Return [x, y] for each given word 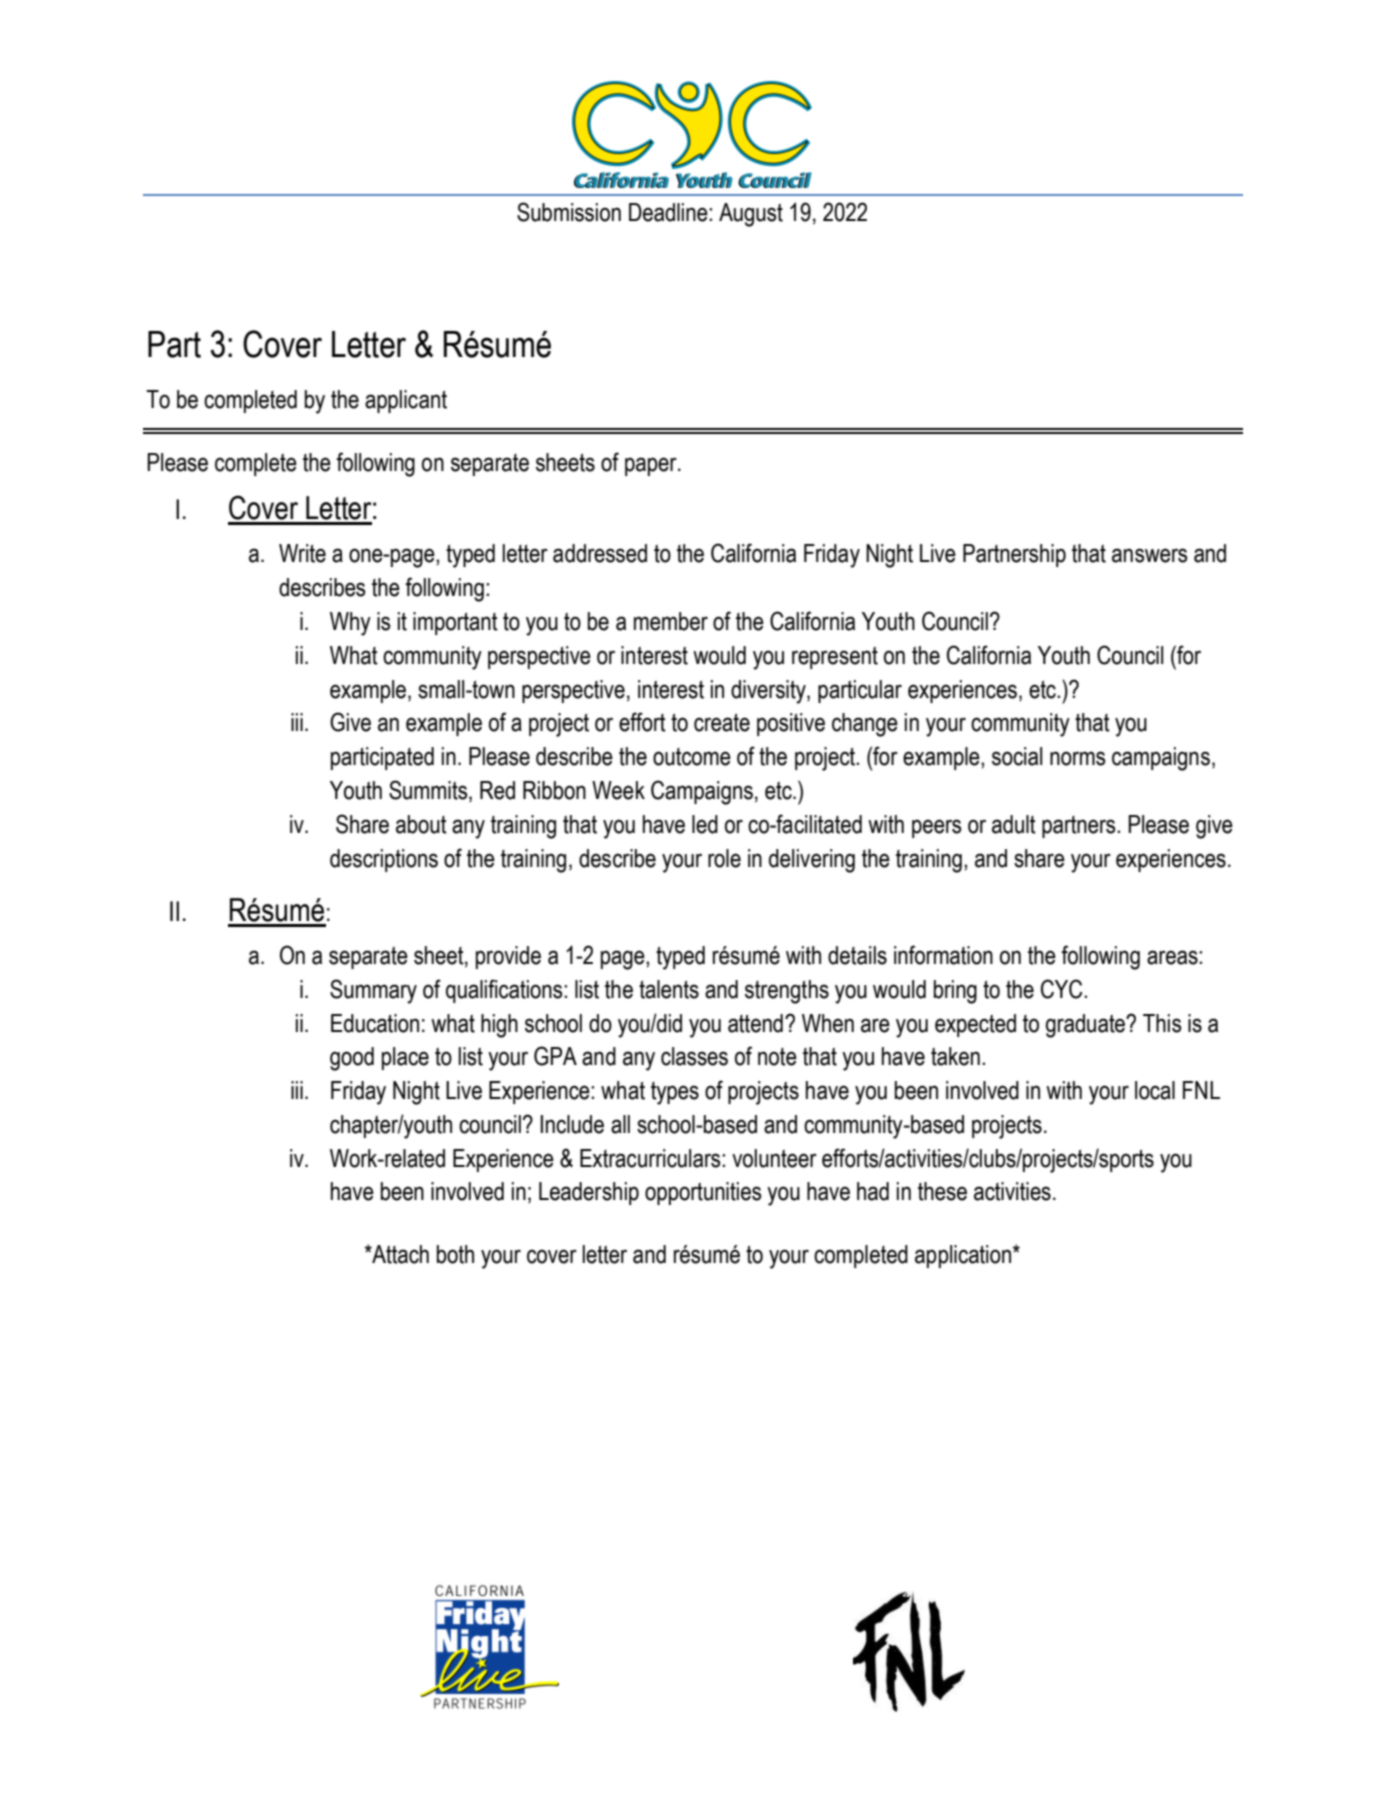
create [722, 723]
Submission [569, 212]
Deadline [669, 212]
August [751, 215]
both [455, 1254]
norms [1077, 758]
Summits [429, 791]
